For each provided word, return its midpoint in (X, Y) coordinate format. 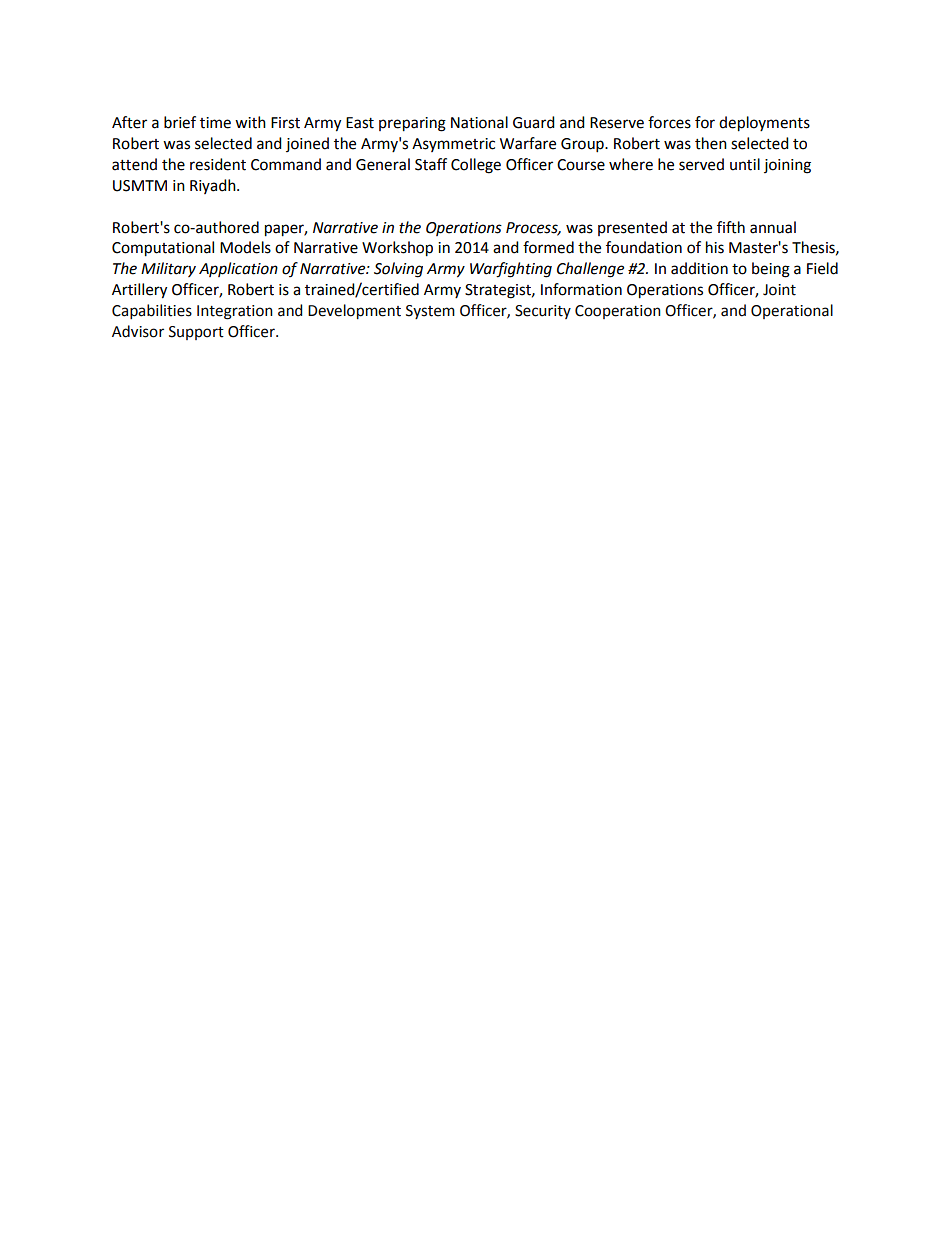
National (479, 122)
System (430, 312)
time (215, 123)
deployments (764, 124)
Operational (792, 311)
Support (196, 333)
